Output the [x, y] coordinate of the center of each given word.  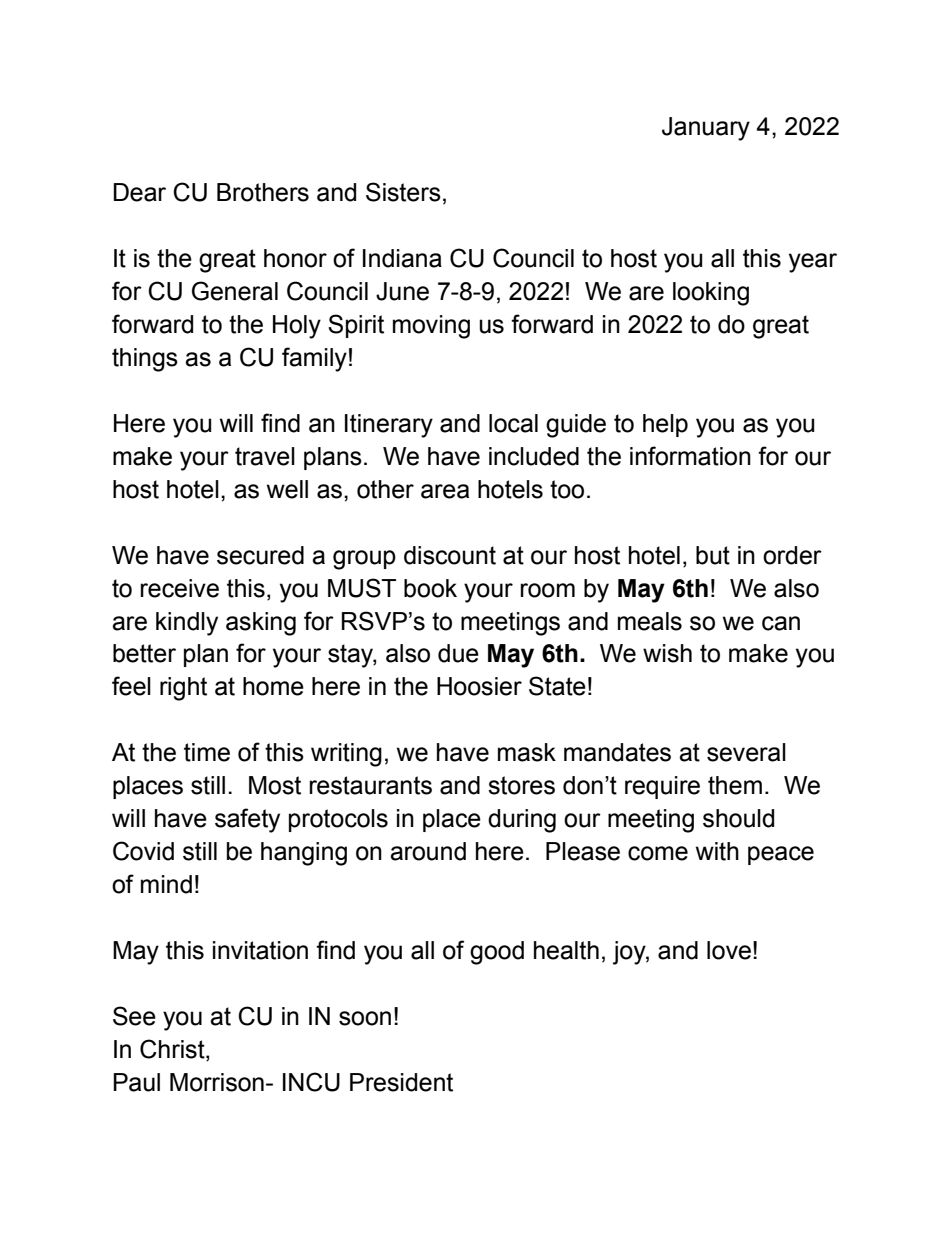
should [738, 818]
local [513, 423]
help [665, 425]
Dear [139, 192]
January [706, 129]
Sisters [403, 192]
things [145, 360]
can [781, 623]
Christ [173, 1050]
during [522, 821]
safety [247, 820]
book [430, 588]
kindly [187, 624]
